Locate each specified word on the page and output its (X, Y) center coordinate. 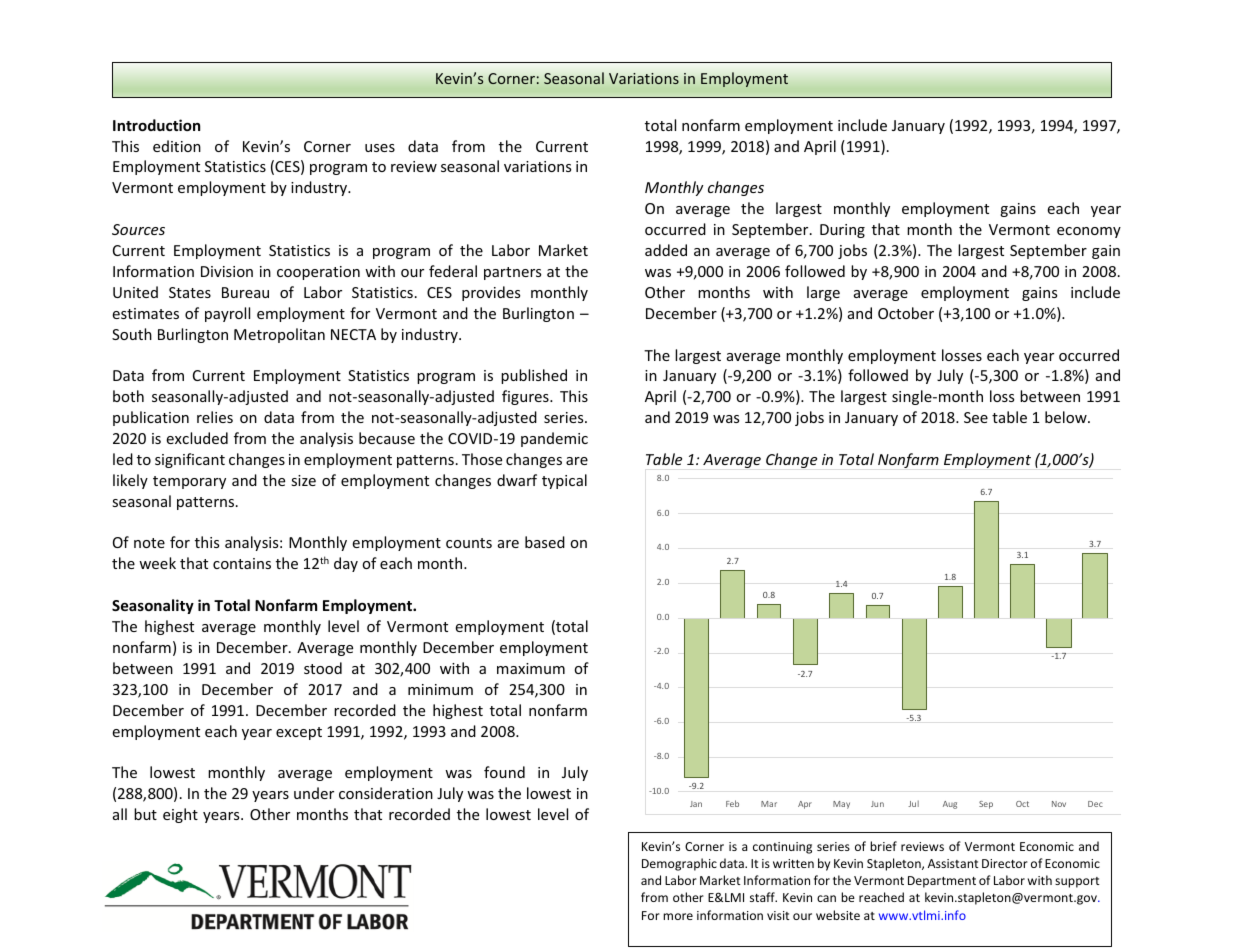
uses (380, 148)
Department (942, 882)
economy (1089, 232)
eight (180, 815)
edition (177, 146)
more (678, 916)
